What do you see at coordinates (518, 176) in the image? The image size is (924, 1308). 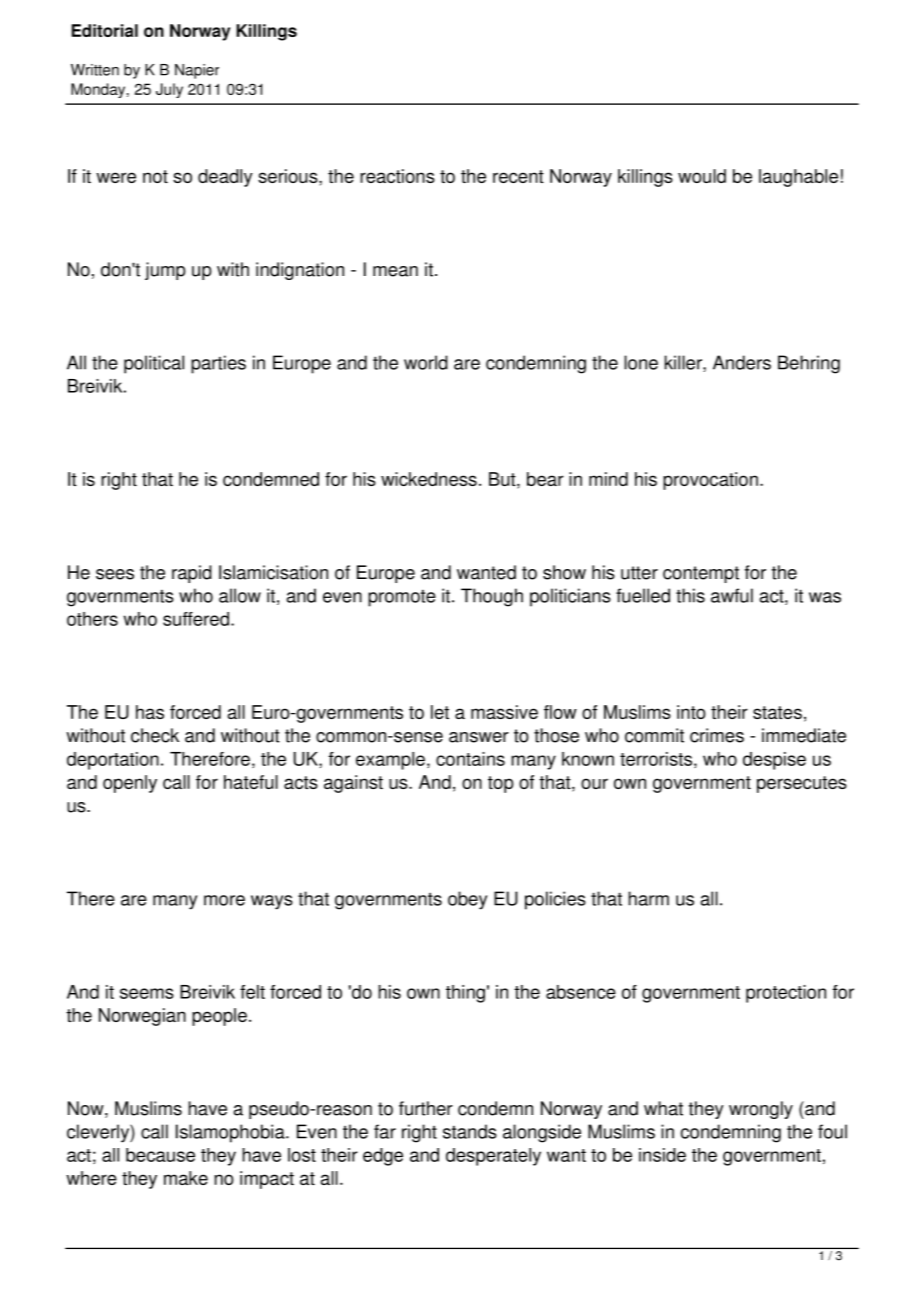 I see `recent` at bounding box center [518, 176].
